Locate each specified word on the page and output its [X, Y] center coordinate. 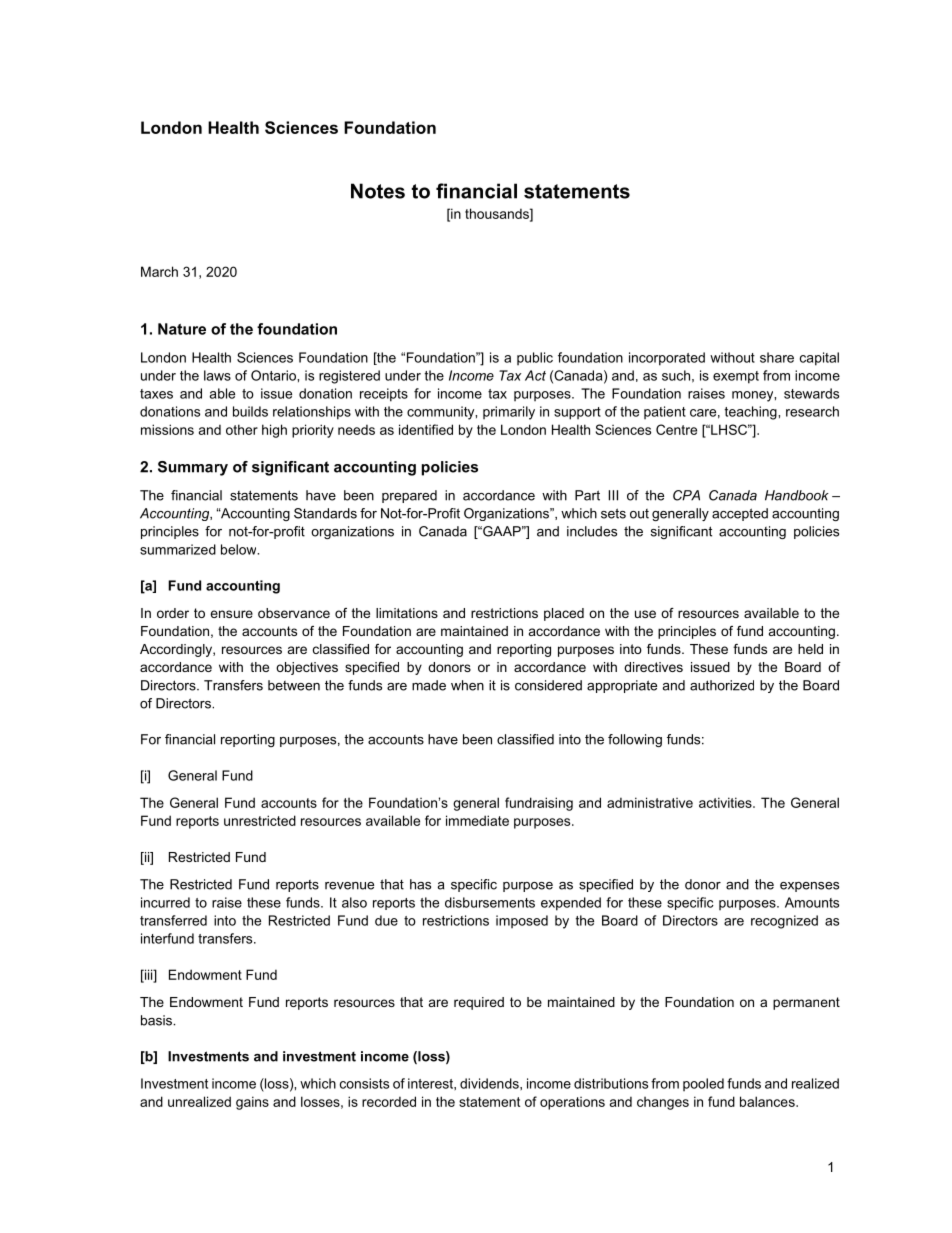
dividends [490, 1083]
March [159, 271]
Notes [378, 191]
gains [252, 1103]
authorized [722, 685]
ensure [231, 614]
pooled [703, 1084]
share [777, 357]
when [467, 685]
